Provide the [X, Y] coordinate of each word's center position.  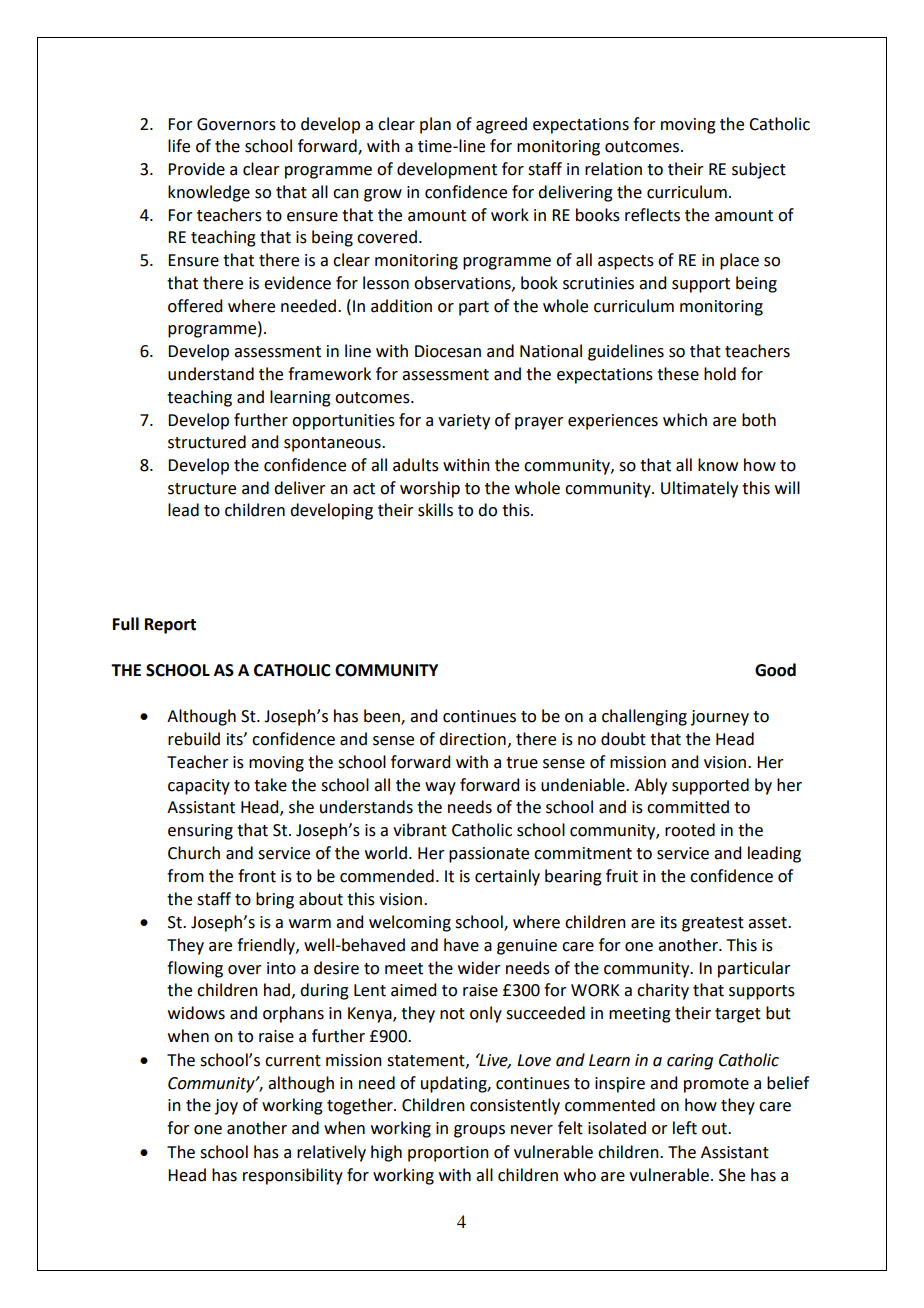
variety [464, 422]
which [685, 420]
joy [226, 1107]
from [185, 876]
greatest [713, 924]
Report [170, 626]
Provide [196, 169]
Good [775, 670]
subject [759, 170]
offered [195, 306]
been [383, 717]
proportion [448, 1154]
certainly [507, 877]
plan [435, 125]
